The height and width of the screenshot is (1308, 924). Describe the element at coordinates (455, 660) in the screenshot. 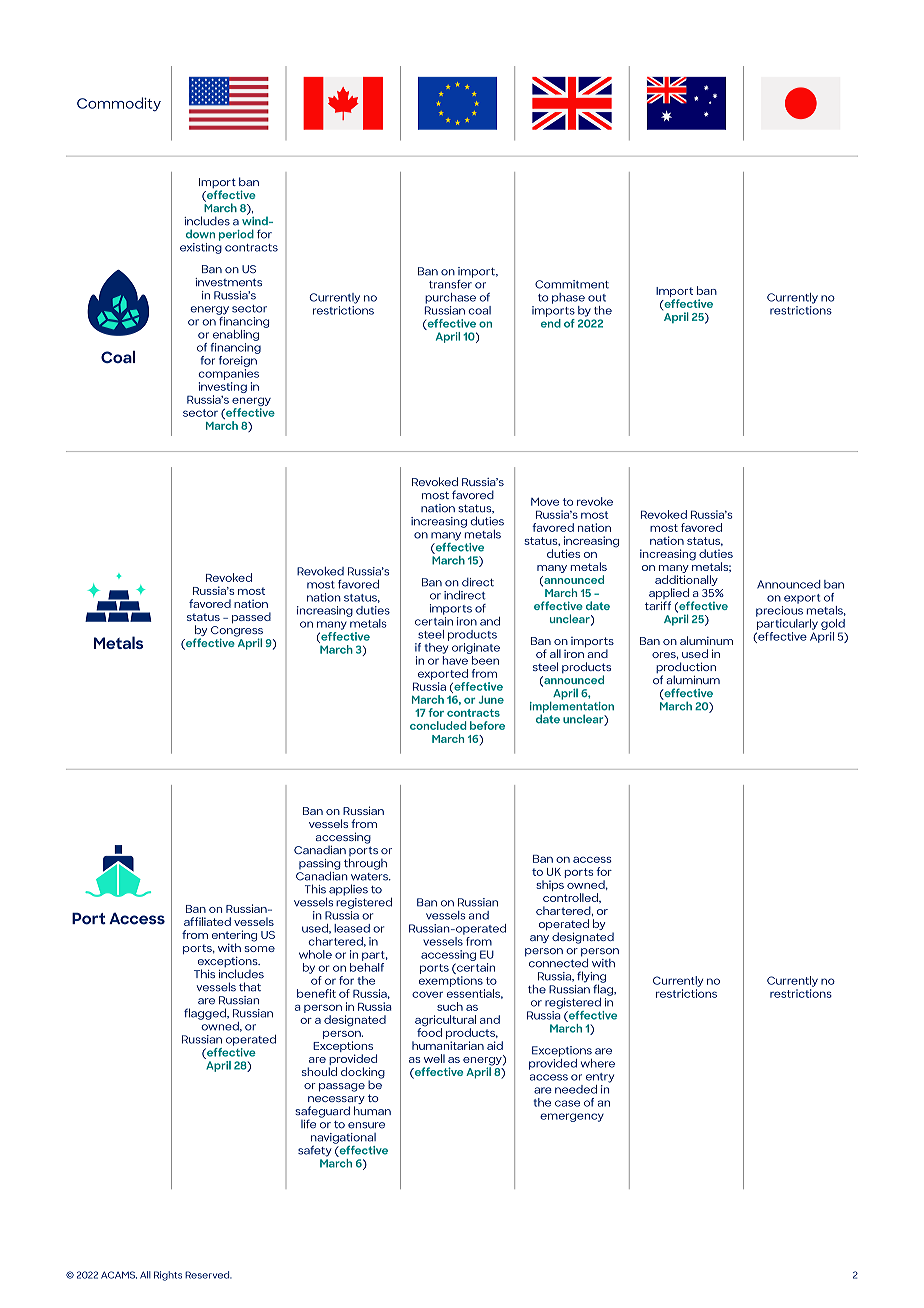

I see `have` at that location.
